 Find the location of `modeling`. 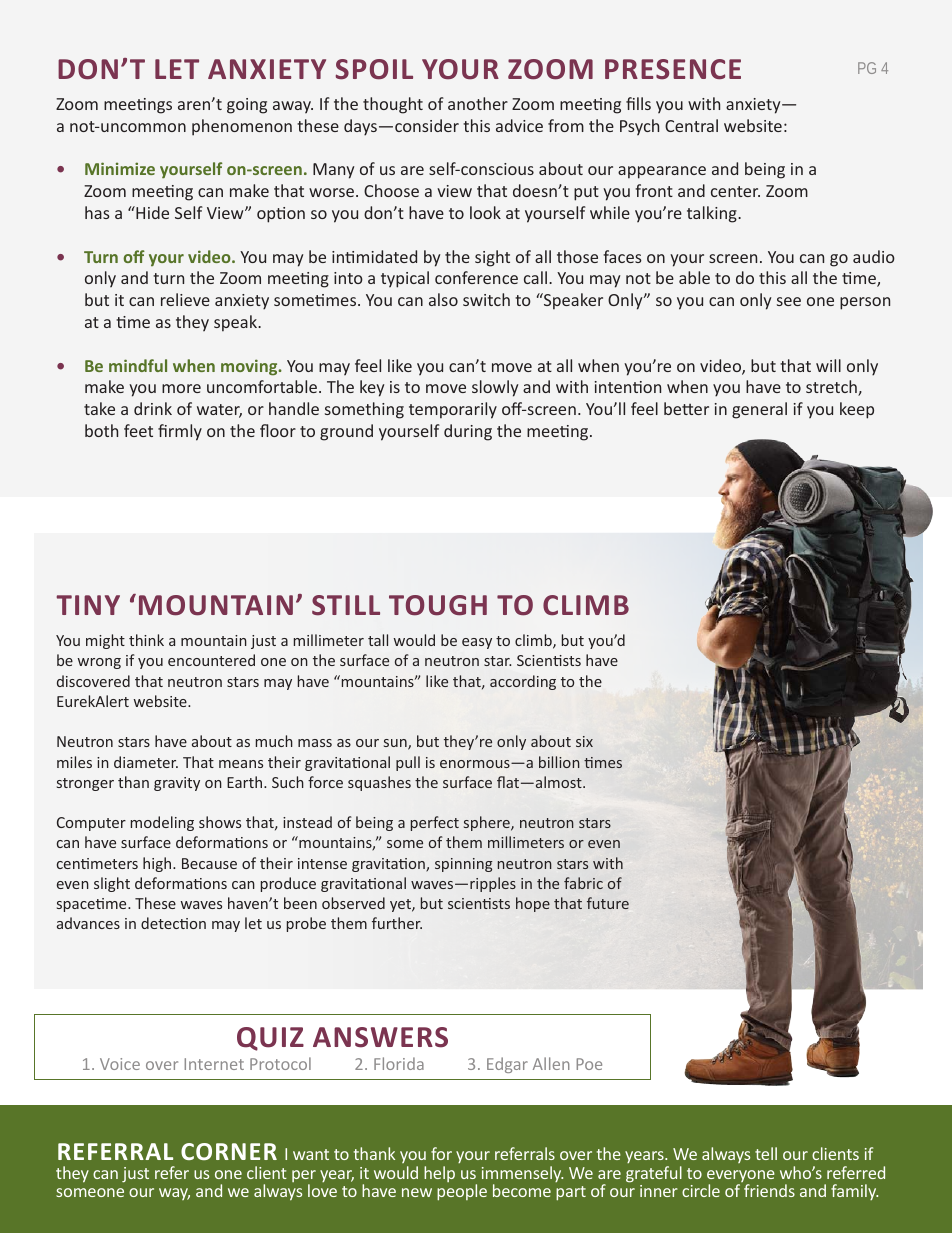

modeling is located at coordinates (162, 823).
